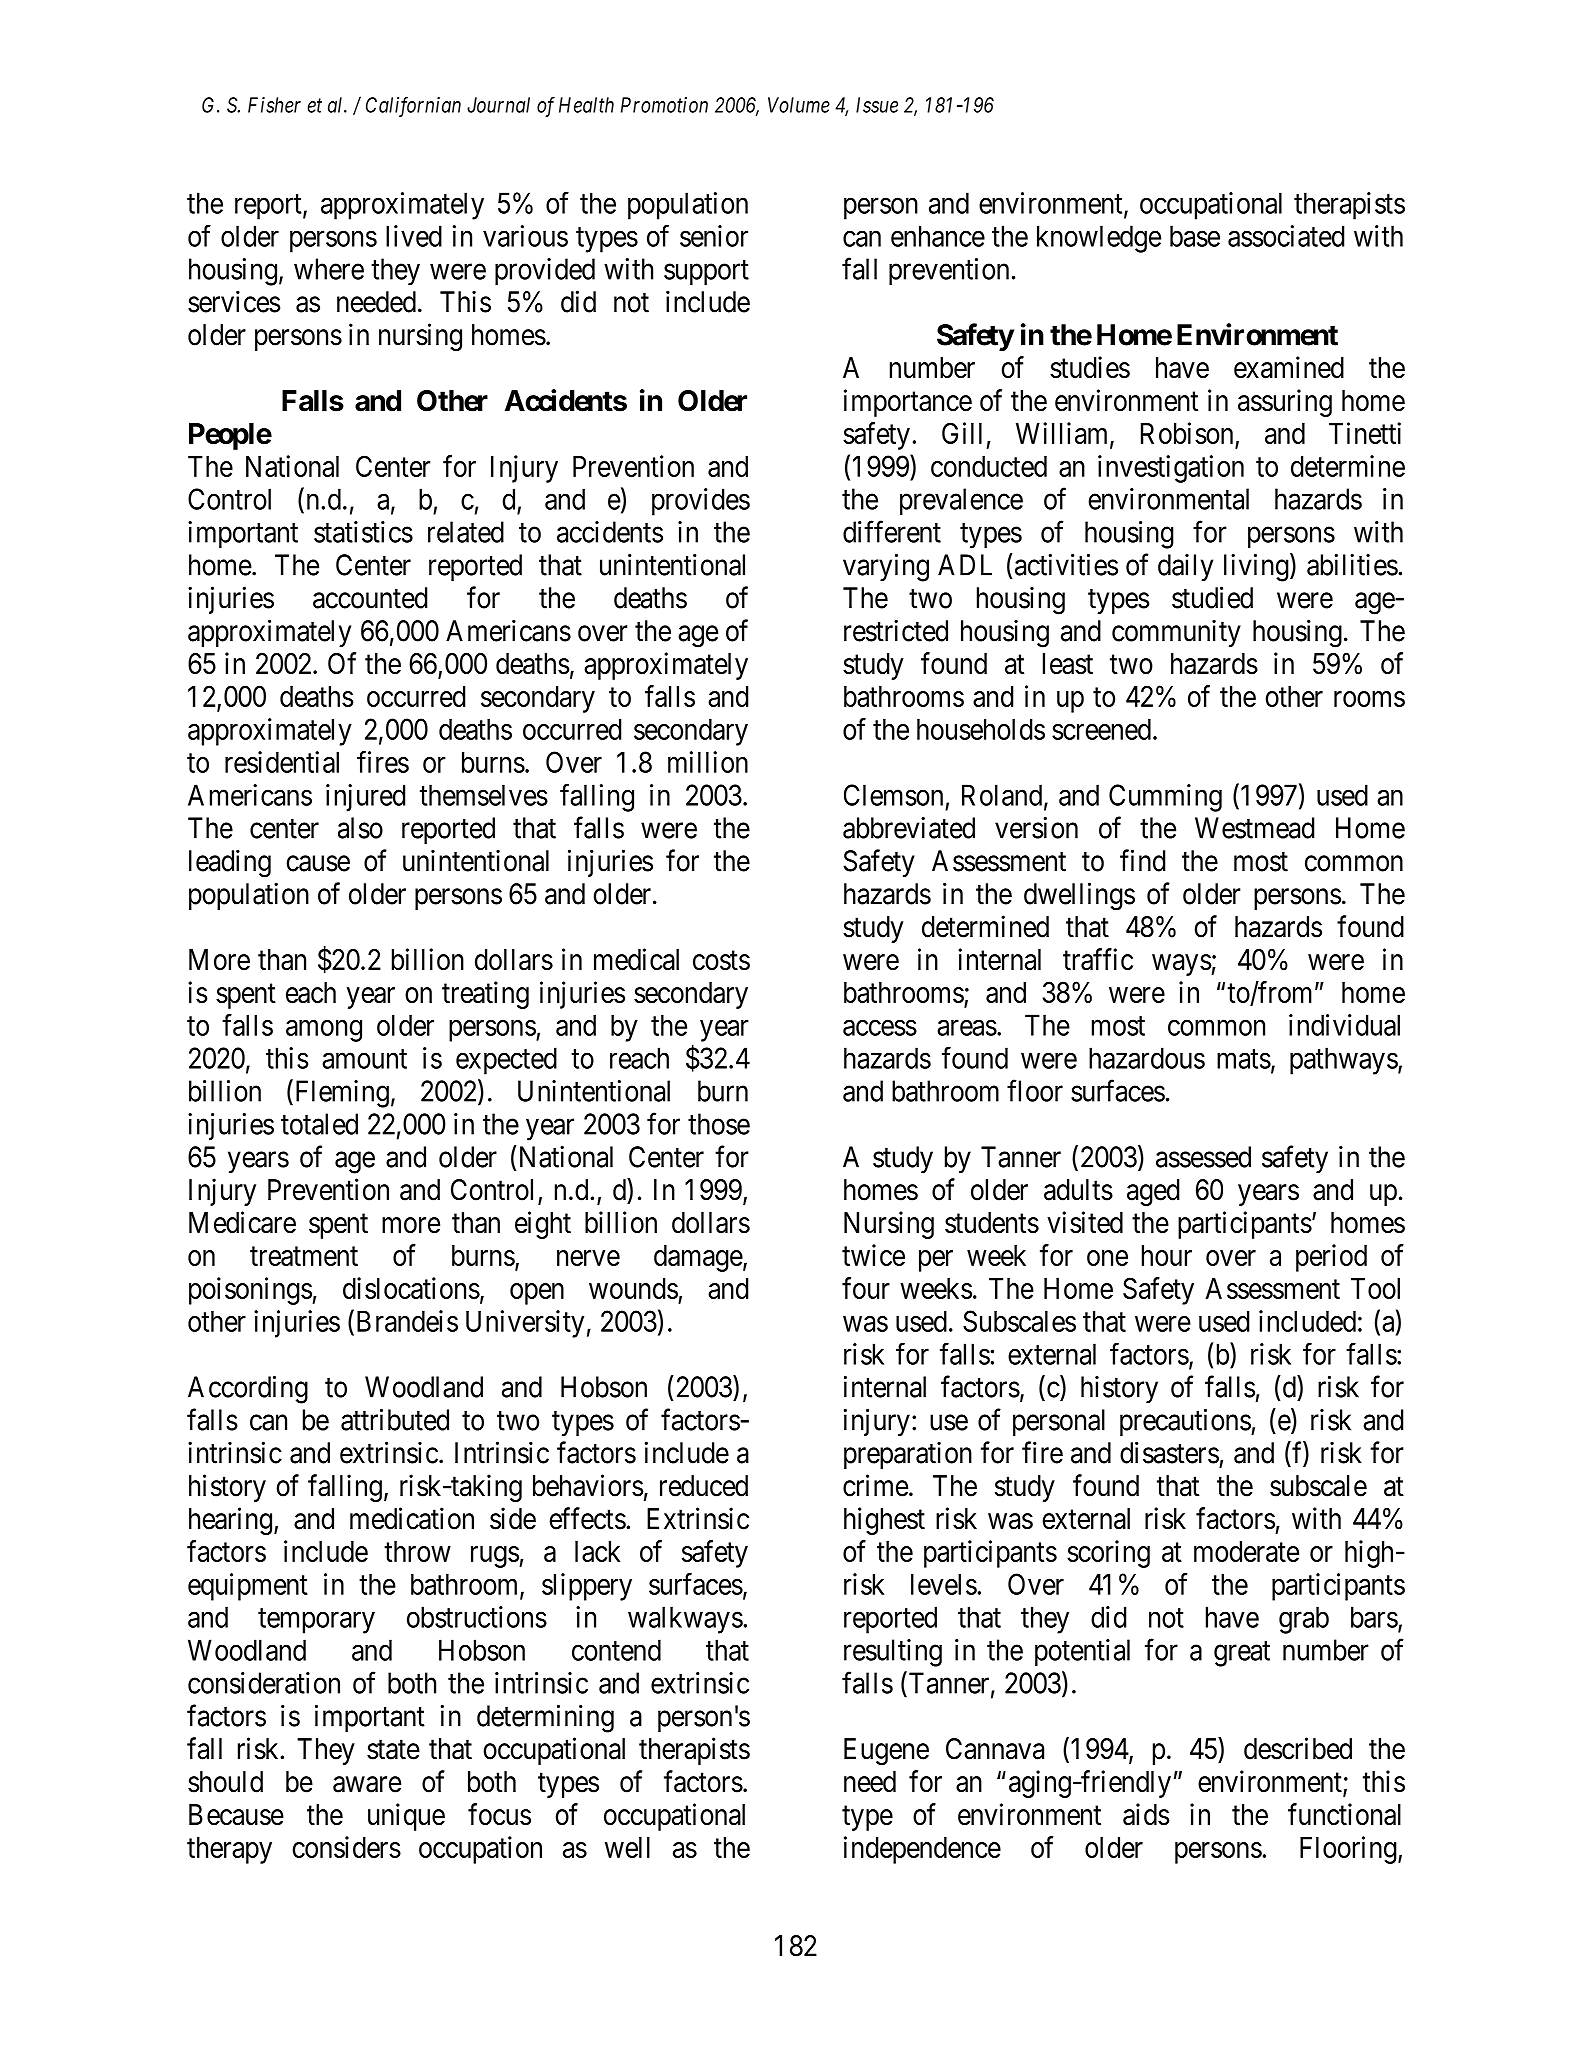 The width and height of the screenshot is (1591, 2059). I want to click on mats, so click(1244, 1059).
